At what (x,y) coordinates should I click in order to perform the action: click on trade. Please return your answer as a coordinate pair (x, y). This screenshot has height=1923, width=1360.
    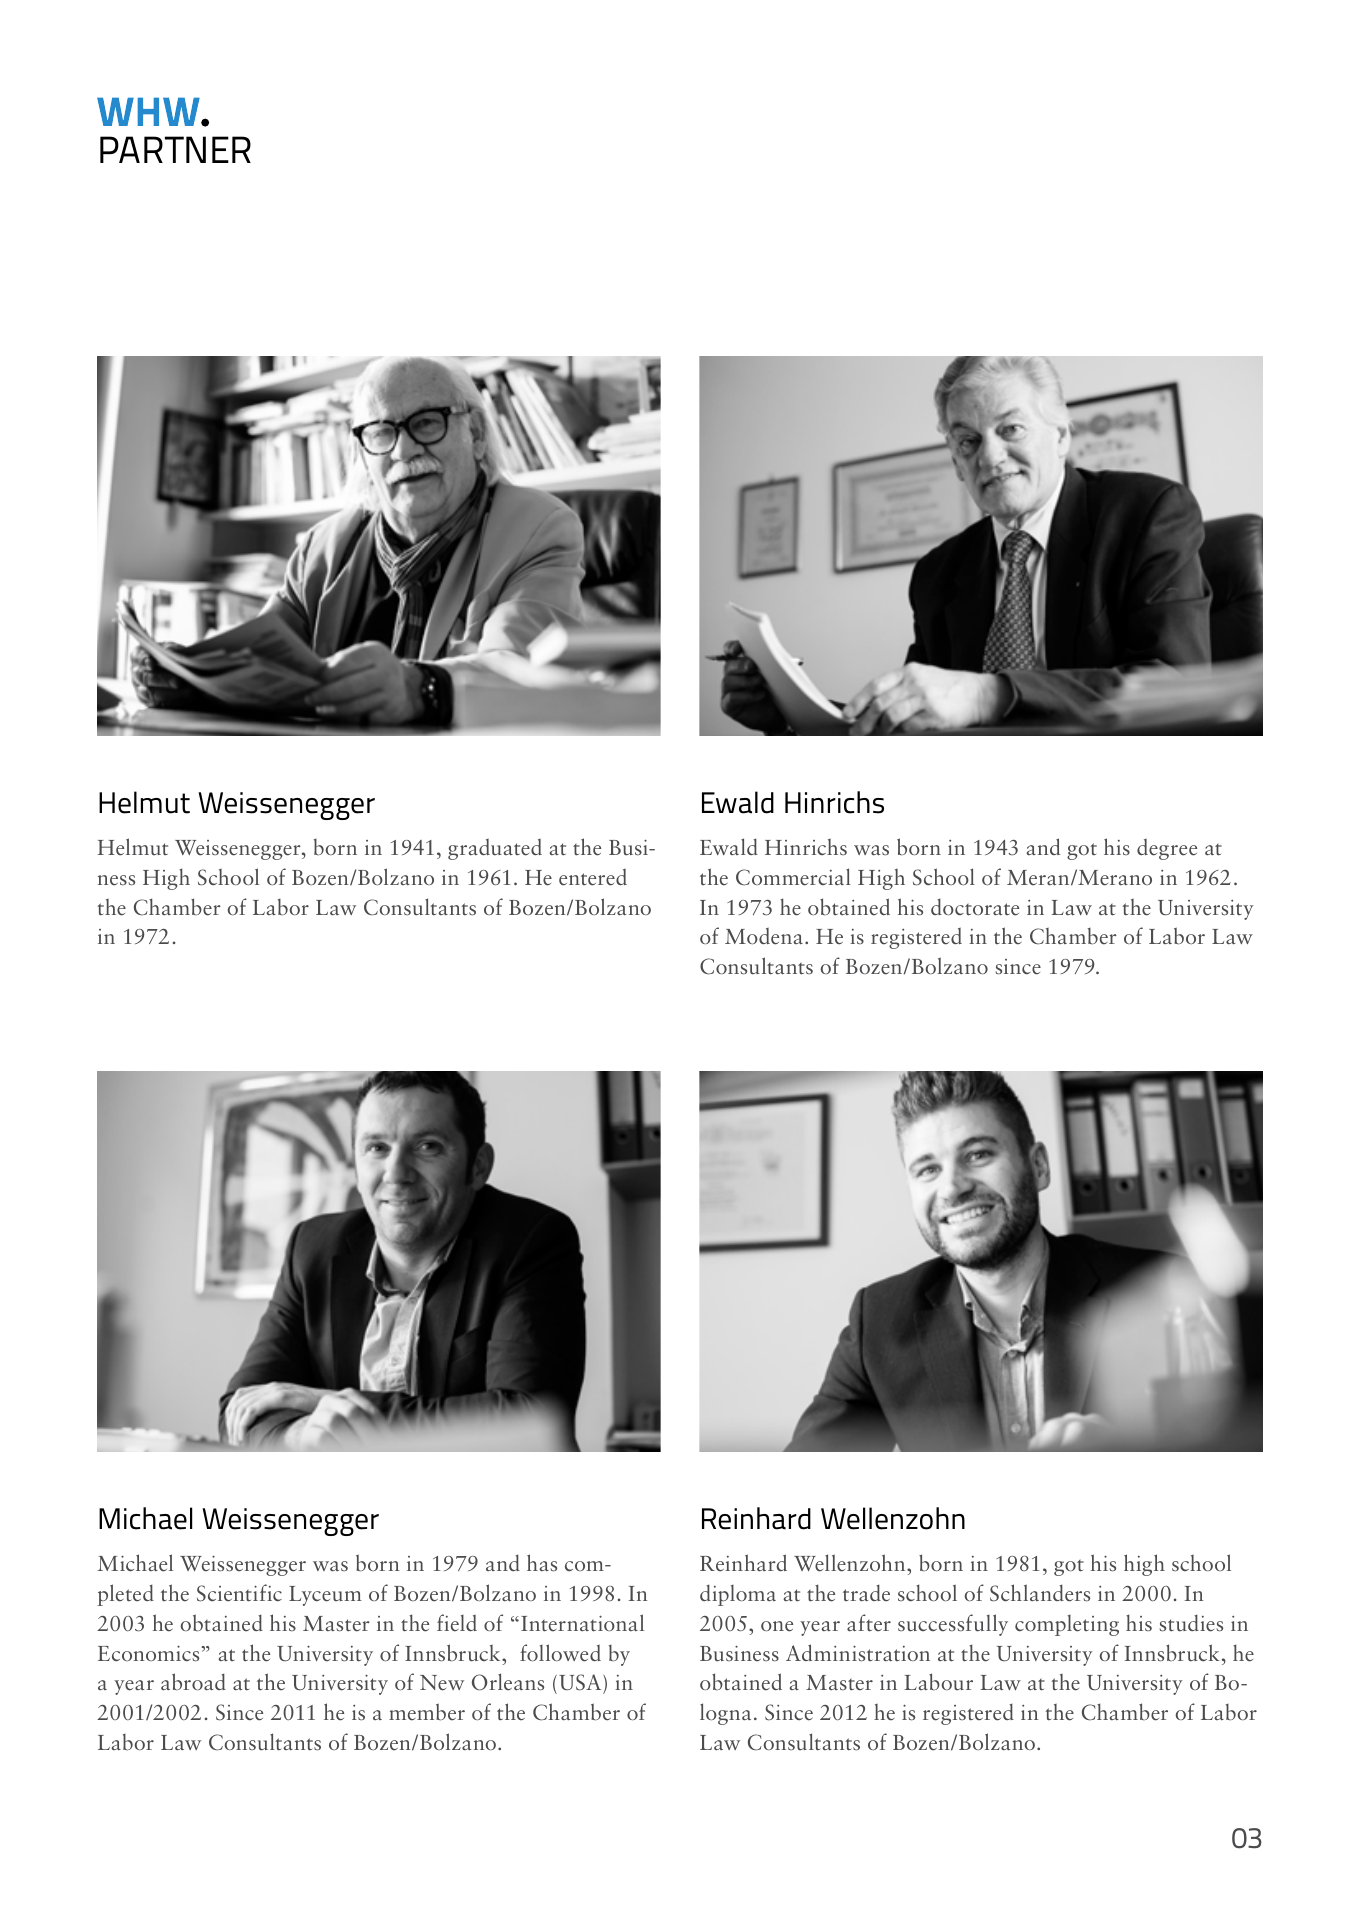
    Looking at the image, I should click on (866, 1593).
